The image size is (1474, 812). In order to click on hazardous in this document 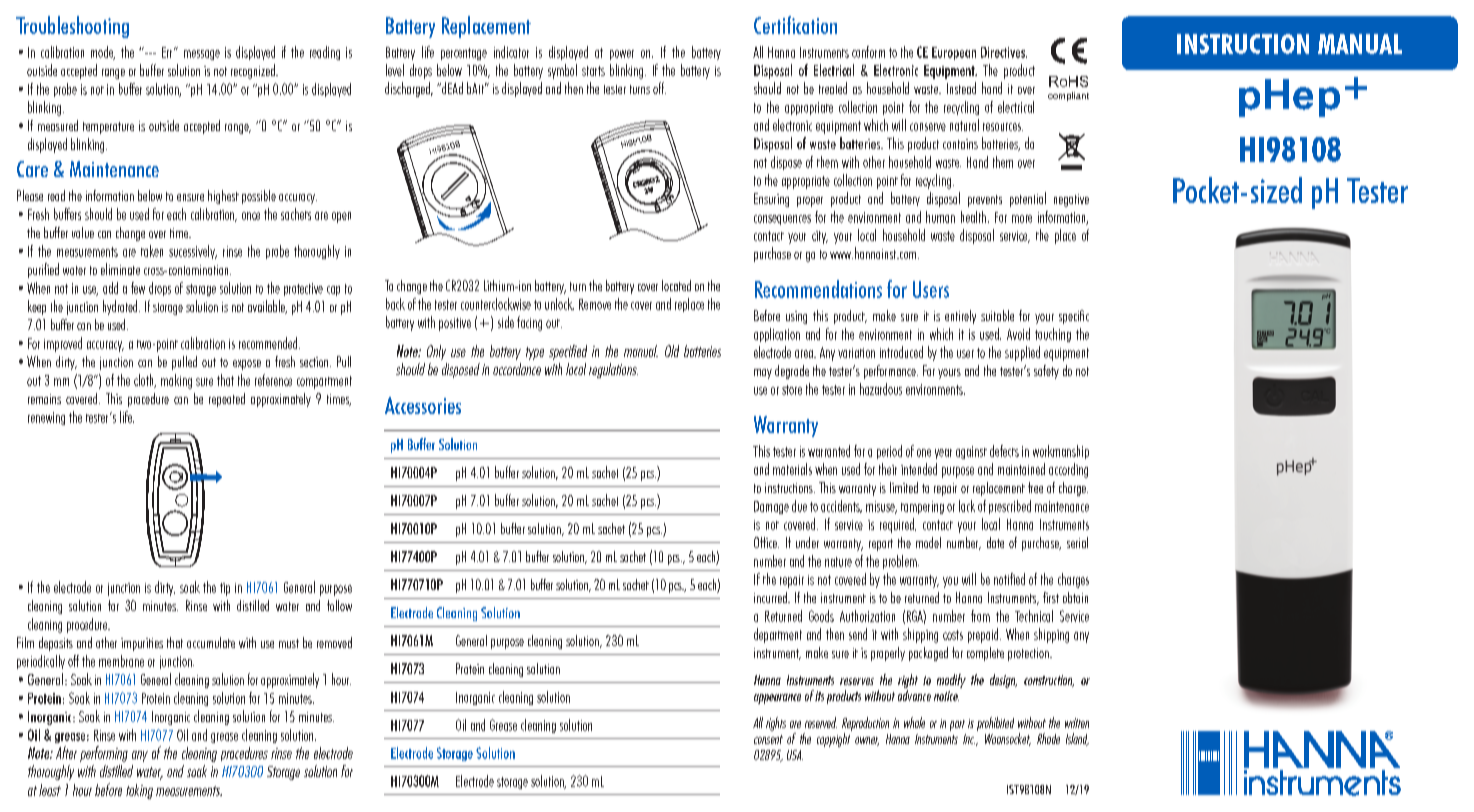, I will do `click(881, 389)`.
